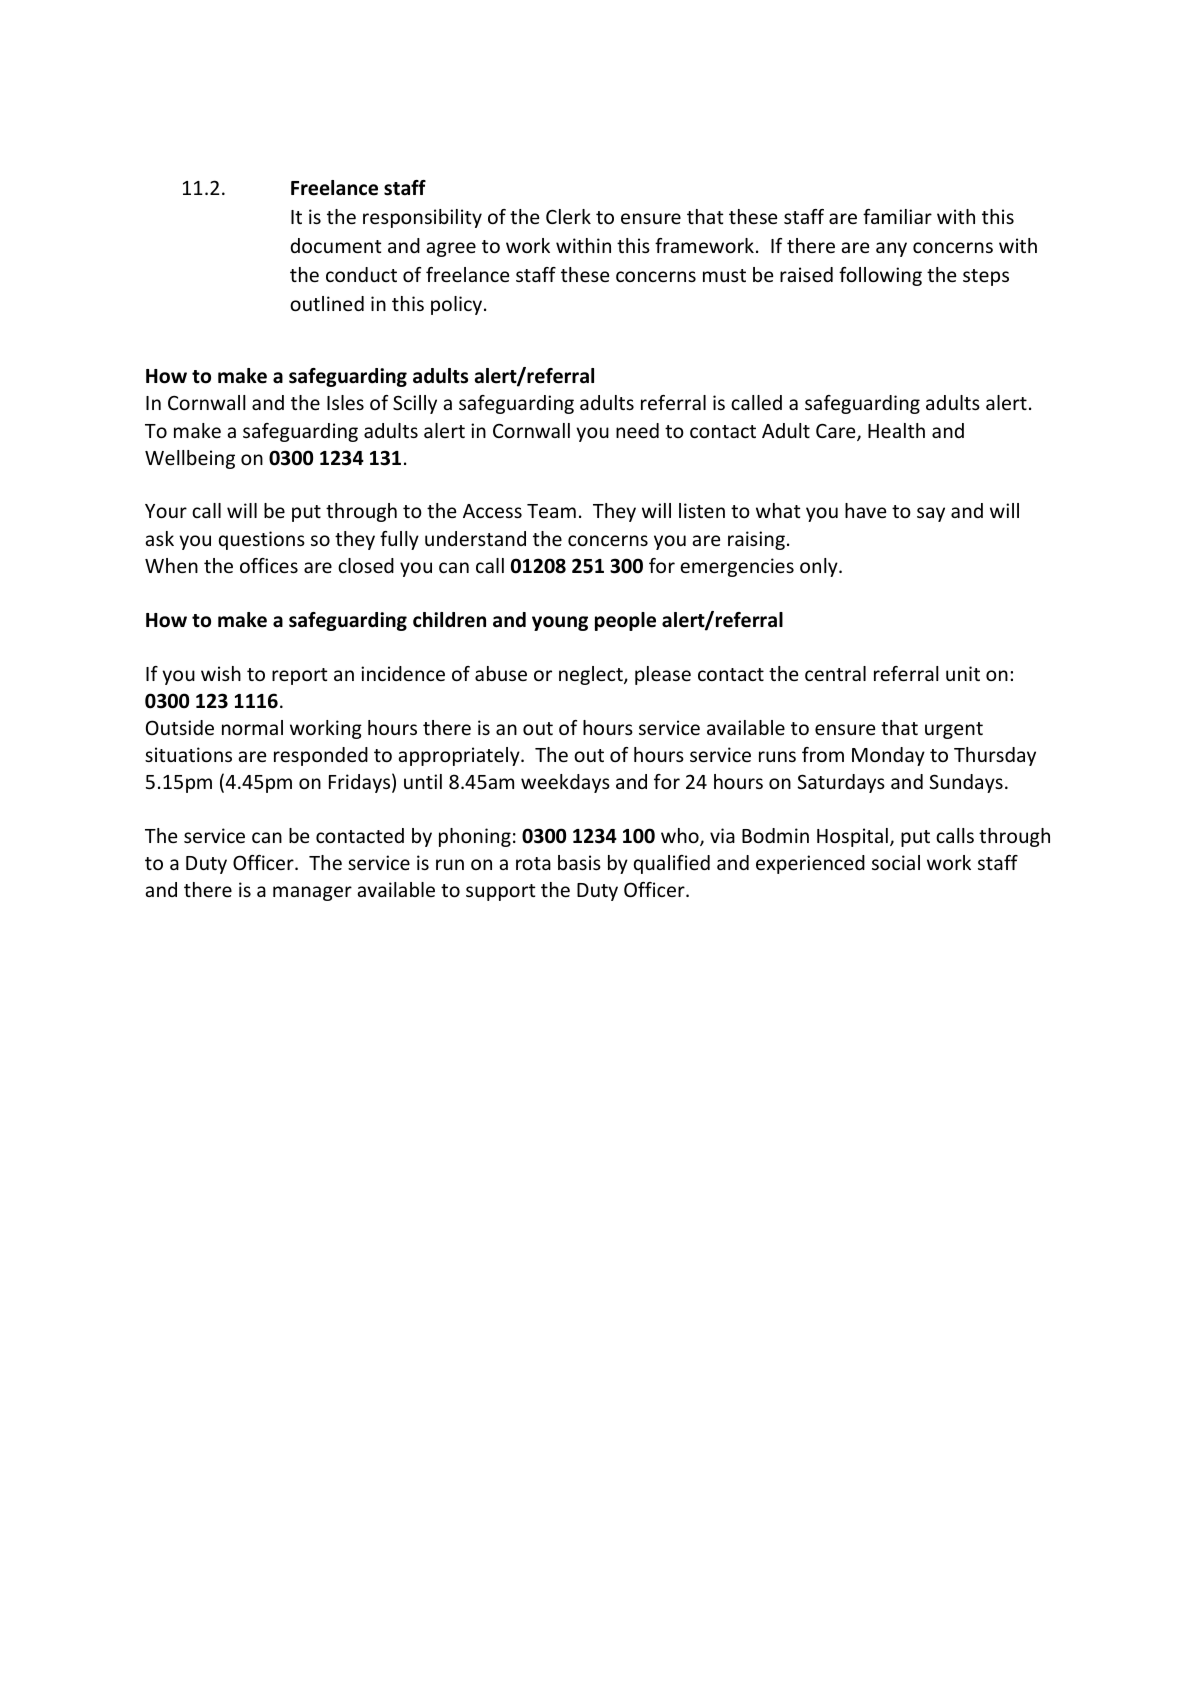  I want to click on Clerk, so click(568, 216).
